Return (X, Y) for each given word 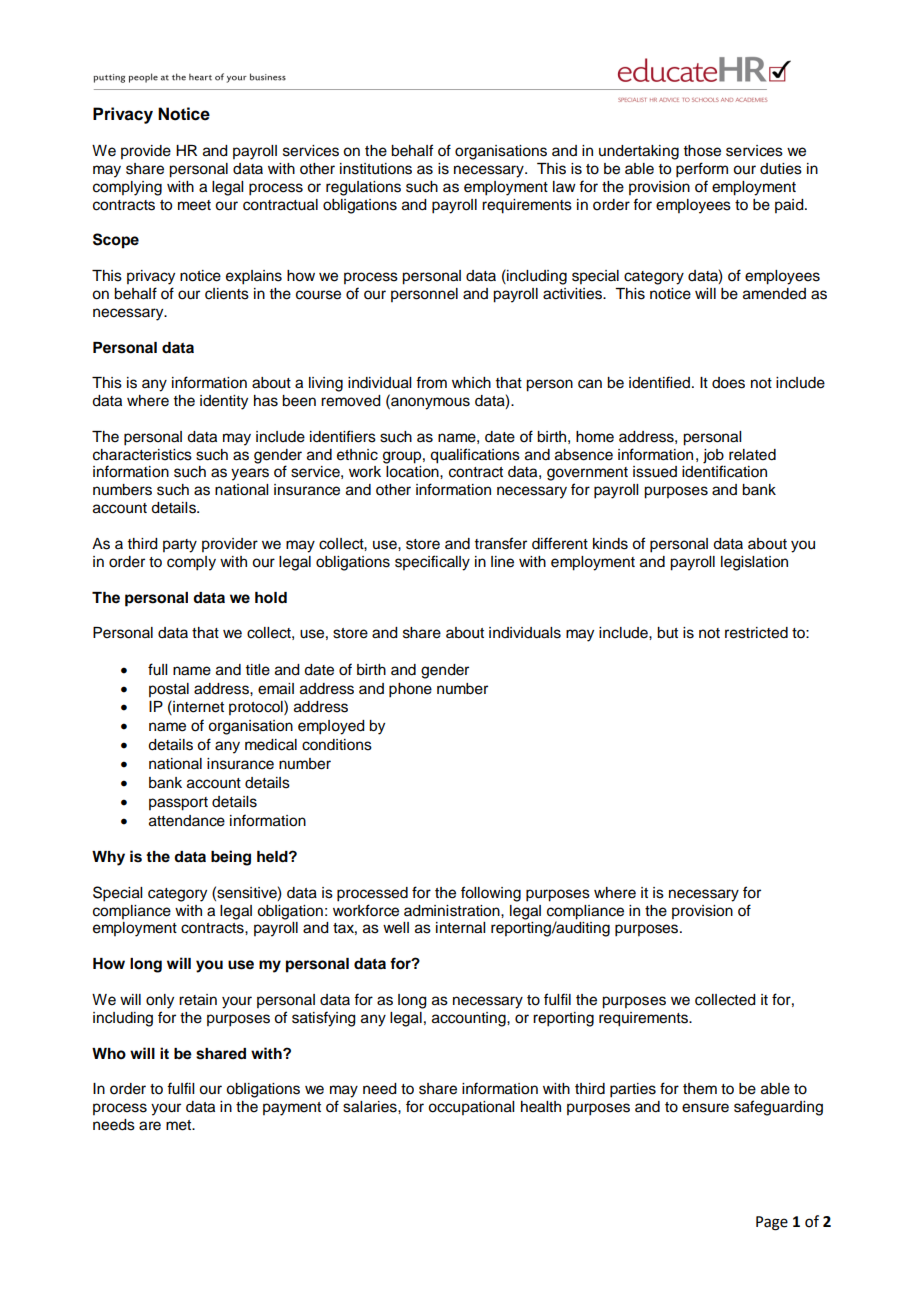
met (180, 1125)
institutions (376, 169)
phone (410, 690)
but (667, 633)
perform (702, 170)
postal (169, 690)
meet (194, 205)
